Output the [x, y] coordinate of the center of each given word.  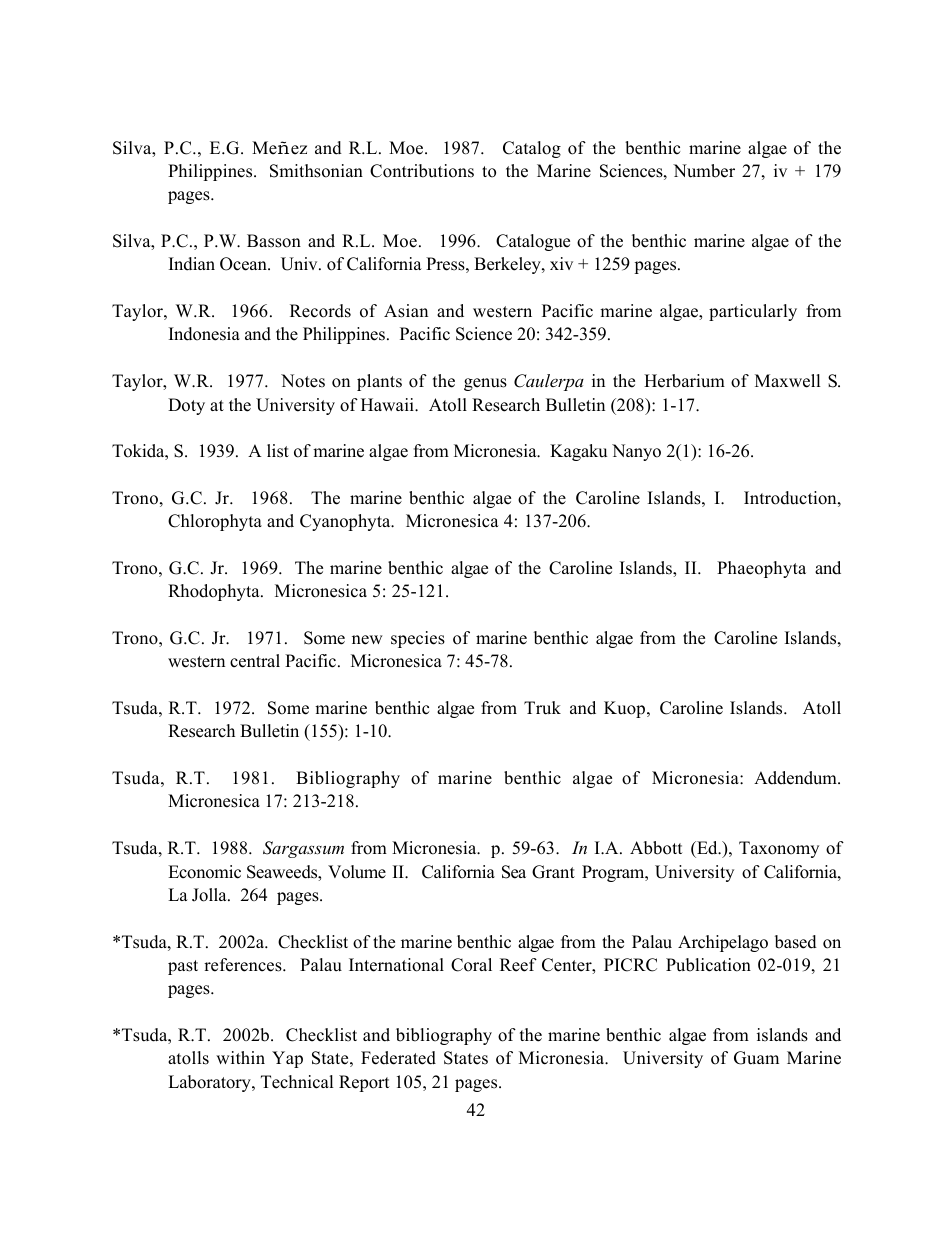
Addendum [796, 778]
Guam [756, 1058]
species [418, 639]
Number [704, 171]
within [240, 1057]
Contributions [422, 171]
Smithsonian [316, 171]
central [255, 661]
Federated [398, 1058]
